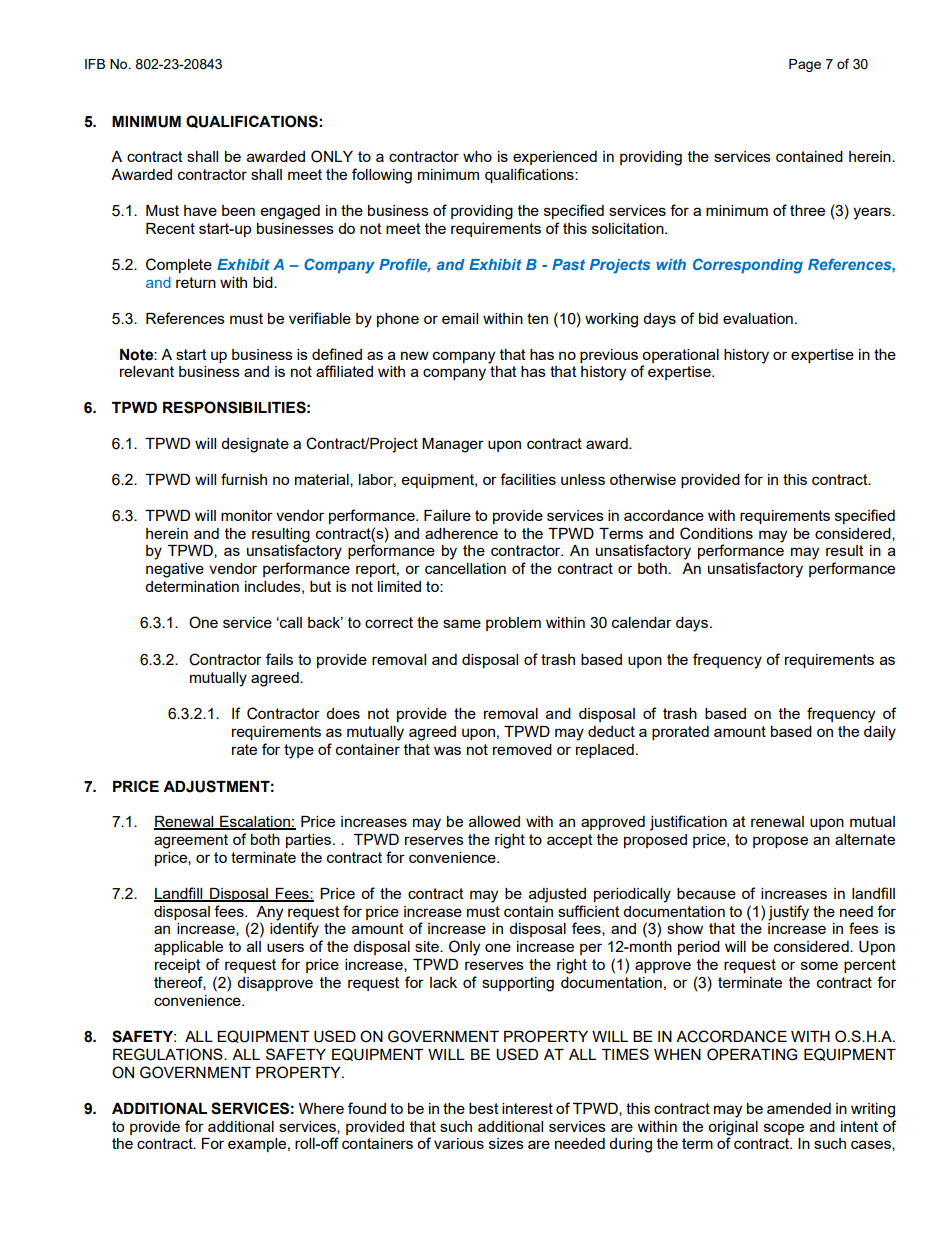 The width and height of the screenshot is (952, 1233). What do you see at coordinates (477, 156) in the screenshot?
I see `who` at bounding box center [477, 156].
